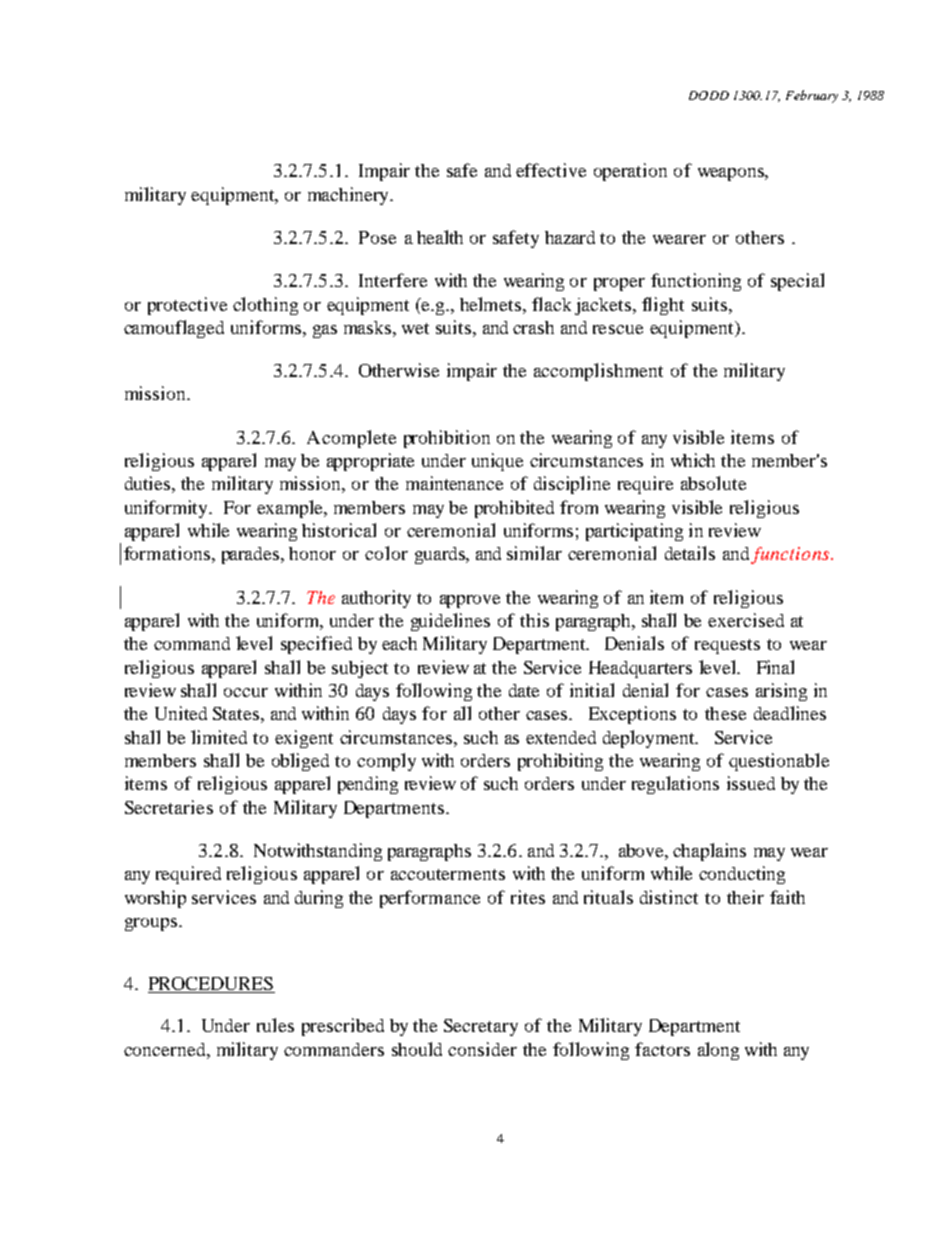 This screenshot has width=952, height=1233. What do you see at coordinates (236, 713) in the screenshot?
I see `States` at bounding box center [236, 713].
